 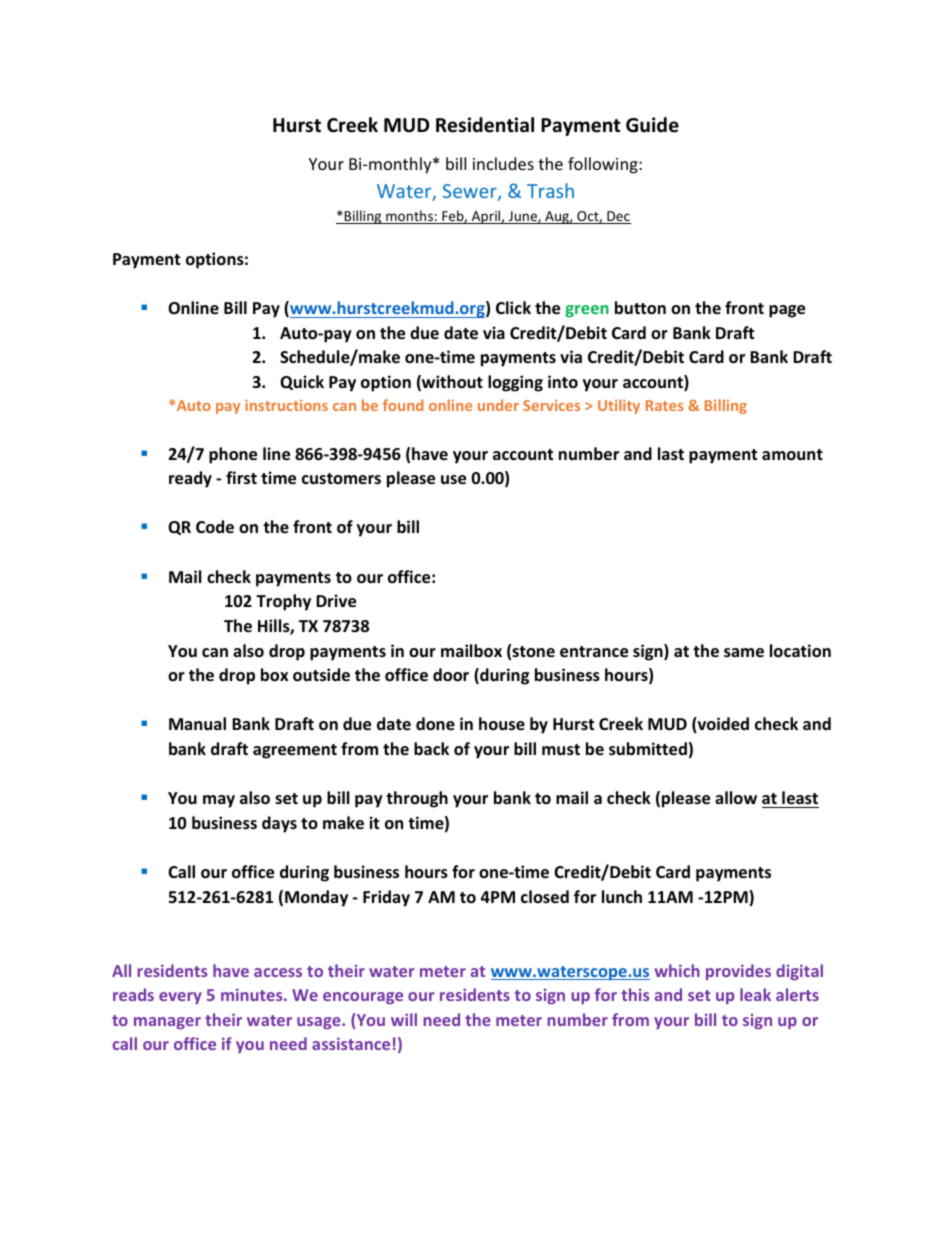 What do you see at coordinates (435, 724) in the page?
I see `done` at bounding box center [435, 724].
